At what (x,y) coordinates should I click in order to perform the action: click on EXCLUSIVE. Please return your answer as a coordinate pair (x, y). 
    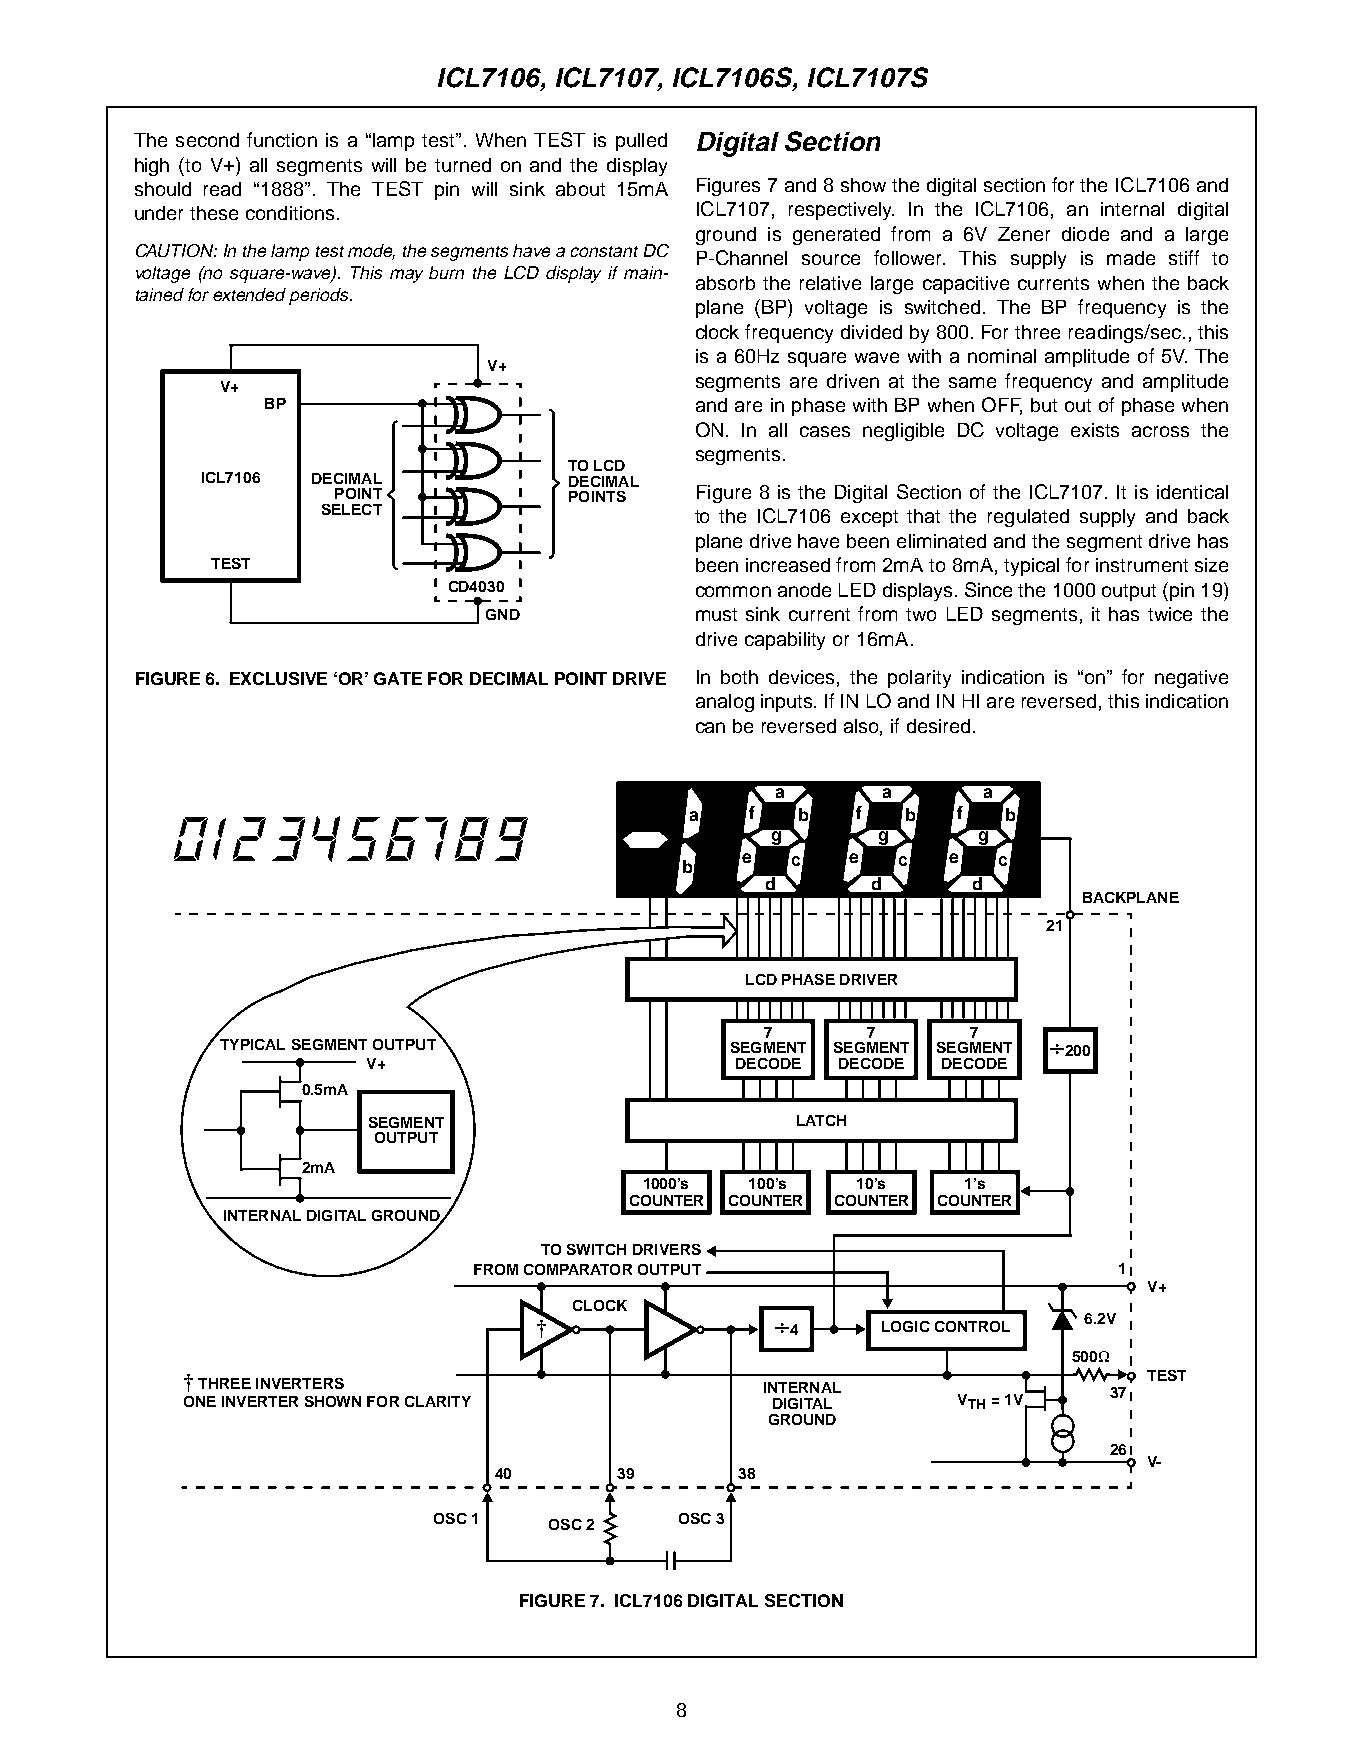
    Looking at the image, I should click on (278, 678).
